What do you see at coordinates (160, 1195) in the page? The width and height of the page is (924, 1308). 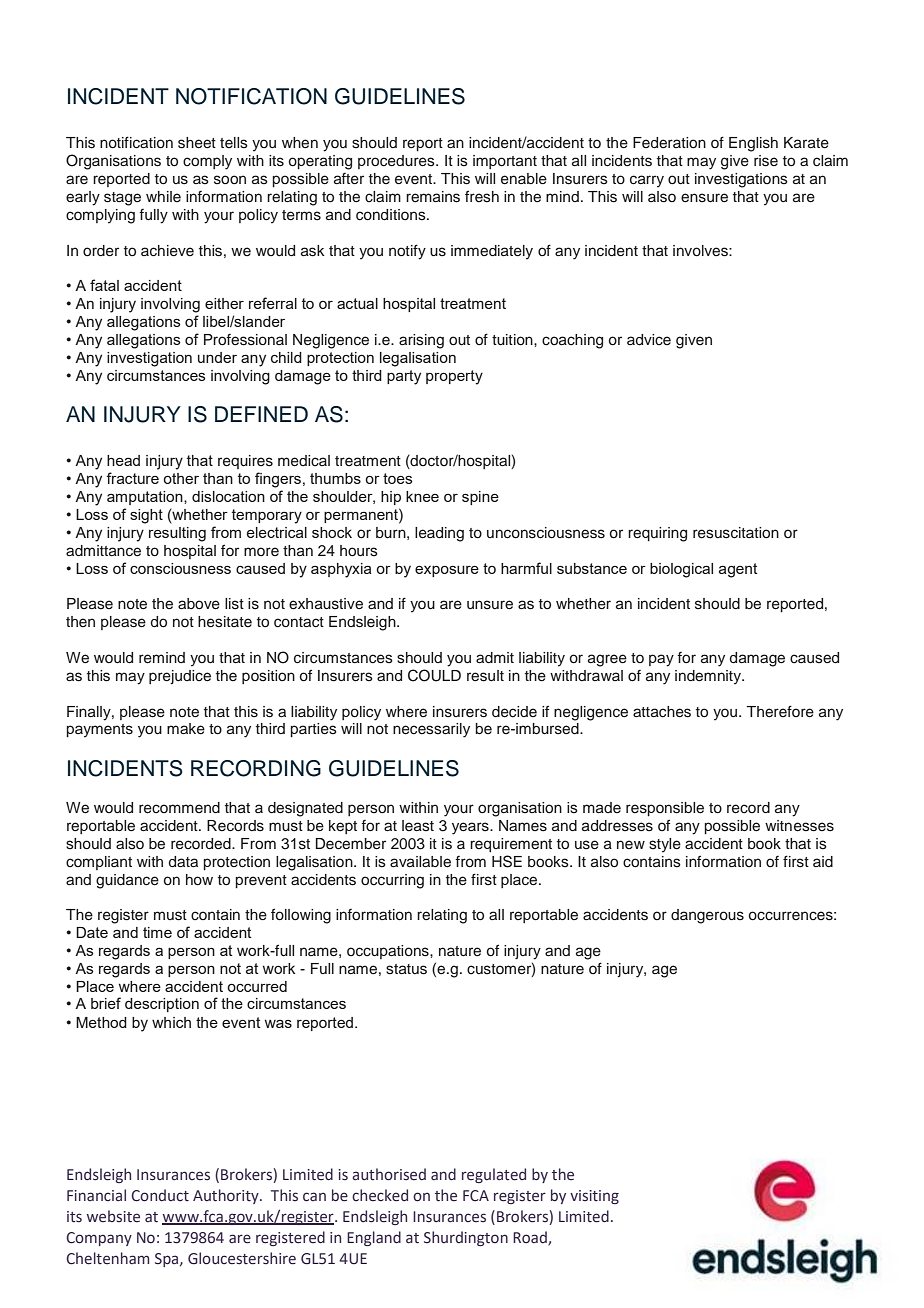 I see `Conduct` at bounding box center [160, 1195].
